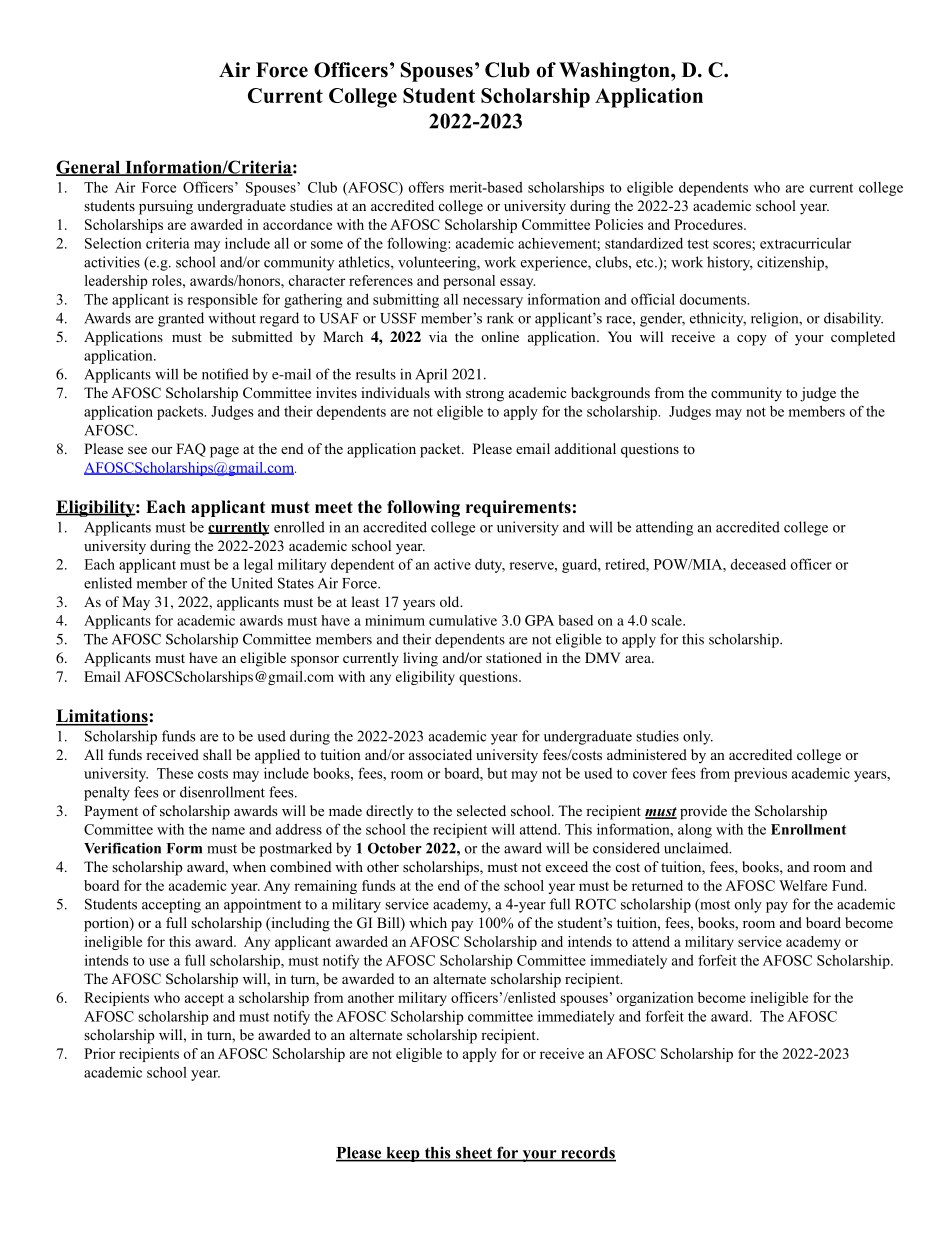  Describe the element at coordinates (191, 450) in the image. I see `FAQ` at that location.
